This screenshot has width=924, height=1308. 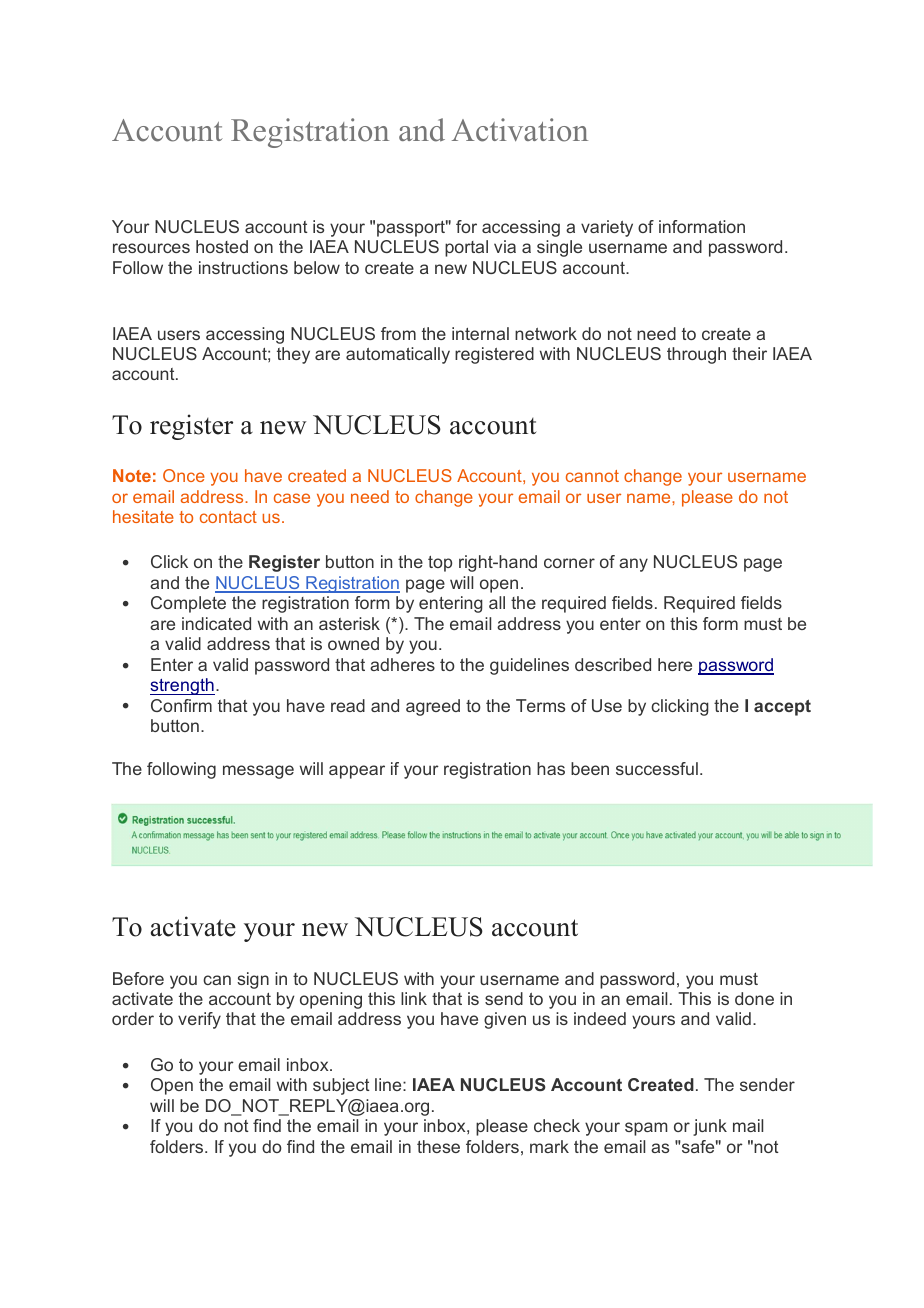 I want to click on these, so click(x=438, y=1146).
